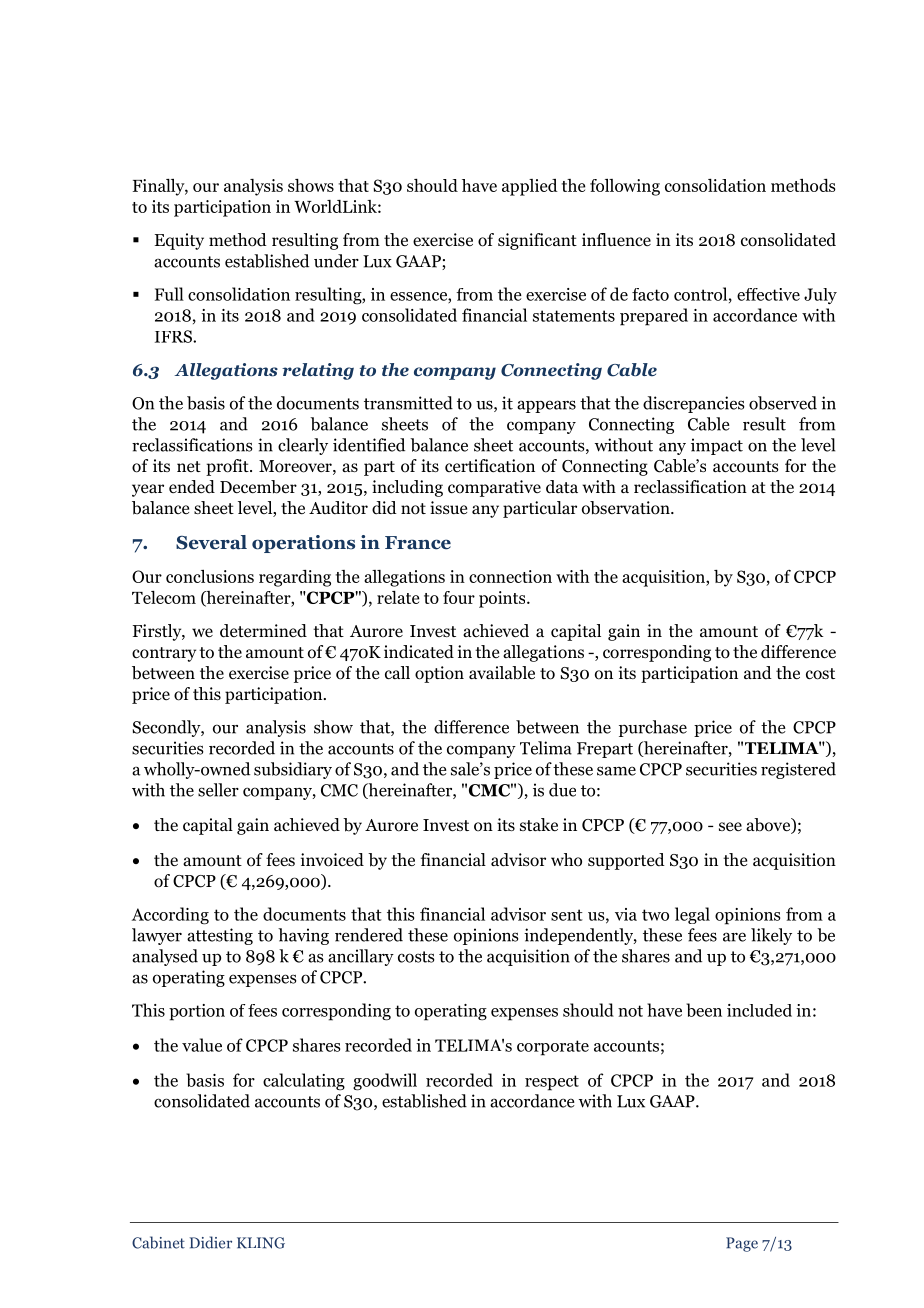  What do you see at coordinates (502, 673) in the image?
I see `available` at bounding box center [502, 673].
